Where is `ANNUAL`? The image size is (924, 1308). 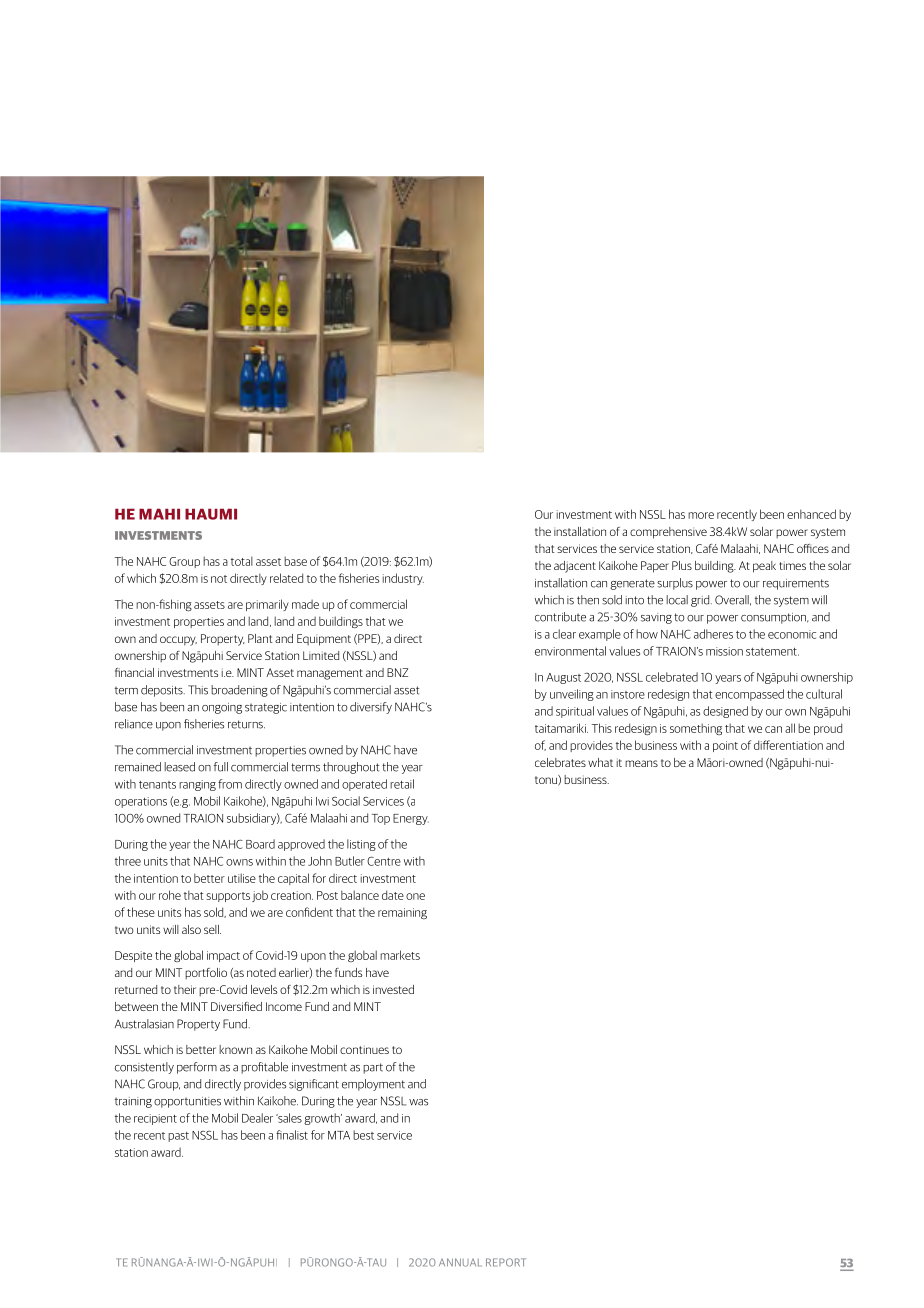 ANNUAL is located at coordinates (460, 1262).
